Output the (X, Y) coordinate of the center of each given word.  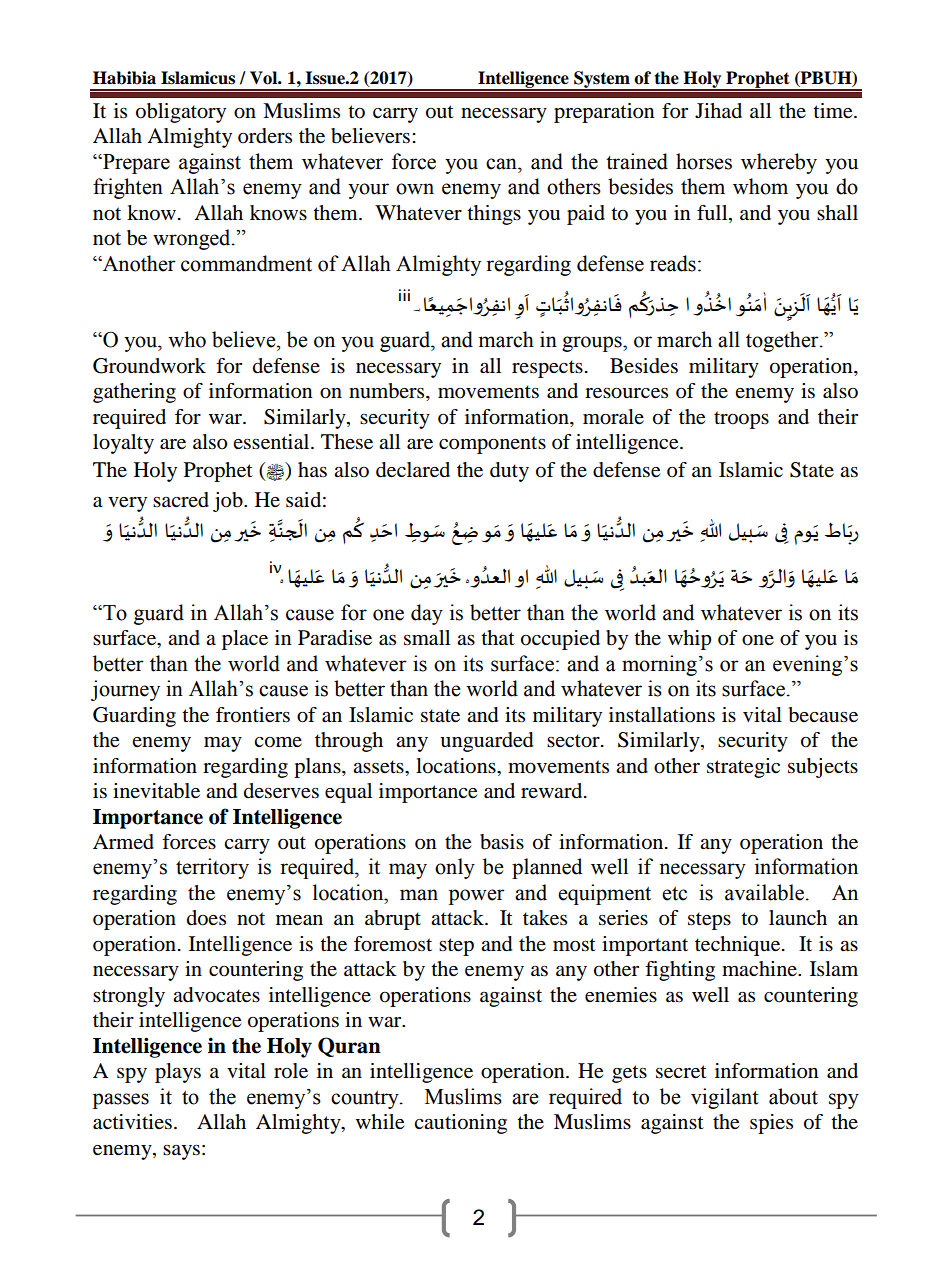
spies (771, 1124)
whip (689, 640)
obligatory (181, 113)
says (181, 1152)
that (498, 637)
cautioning (460, 1124)
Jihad (718, 110)
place (245, 640)
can (502, 164)
